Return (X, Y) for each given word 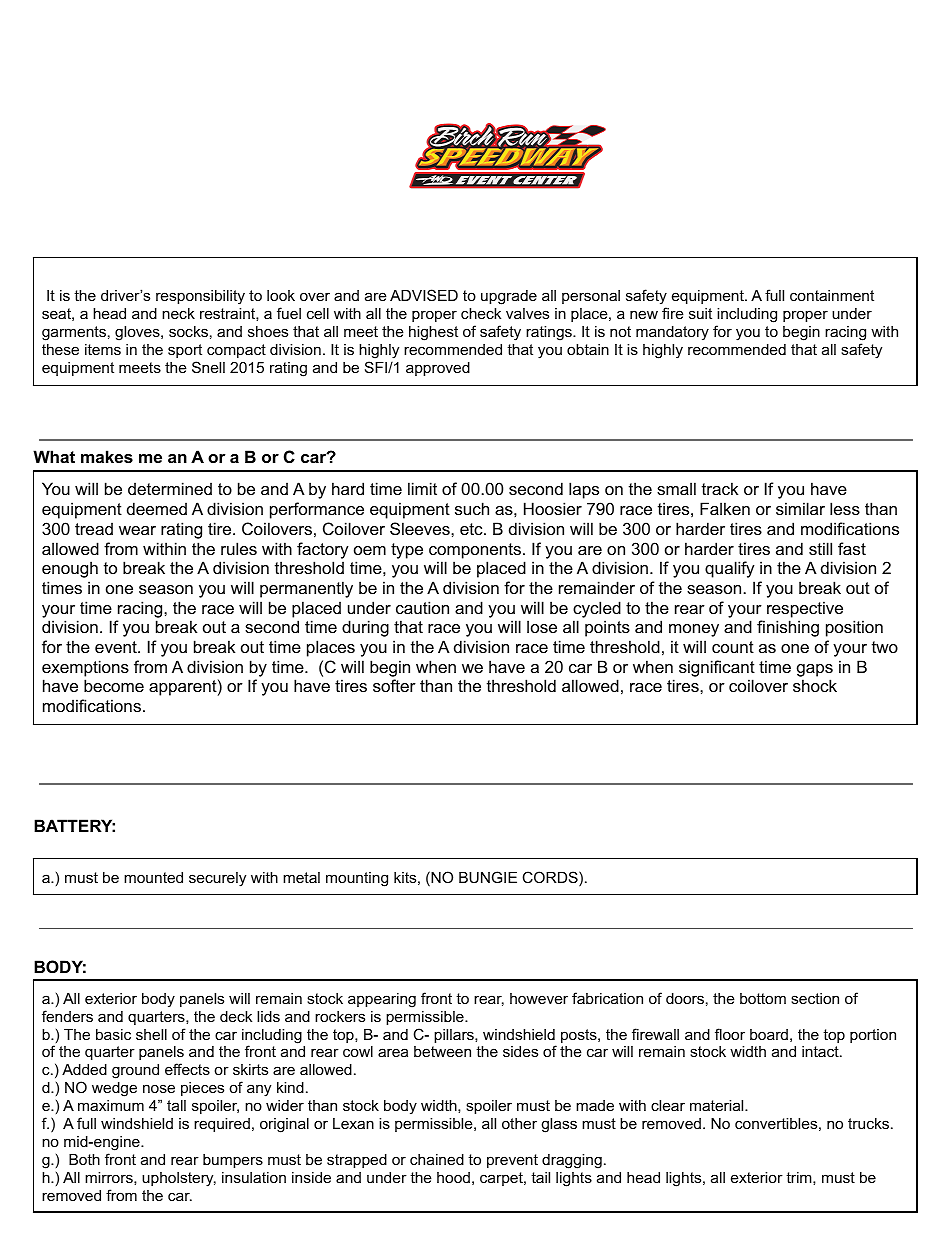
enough (70, 569)
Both (84, 1159)
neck (178, 313)
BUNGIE (488, 877)
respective (805, 609)
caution (422, 607)
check (481, 313)
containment (832, 295)
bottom (763, 998)
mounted (153, 877)
